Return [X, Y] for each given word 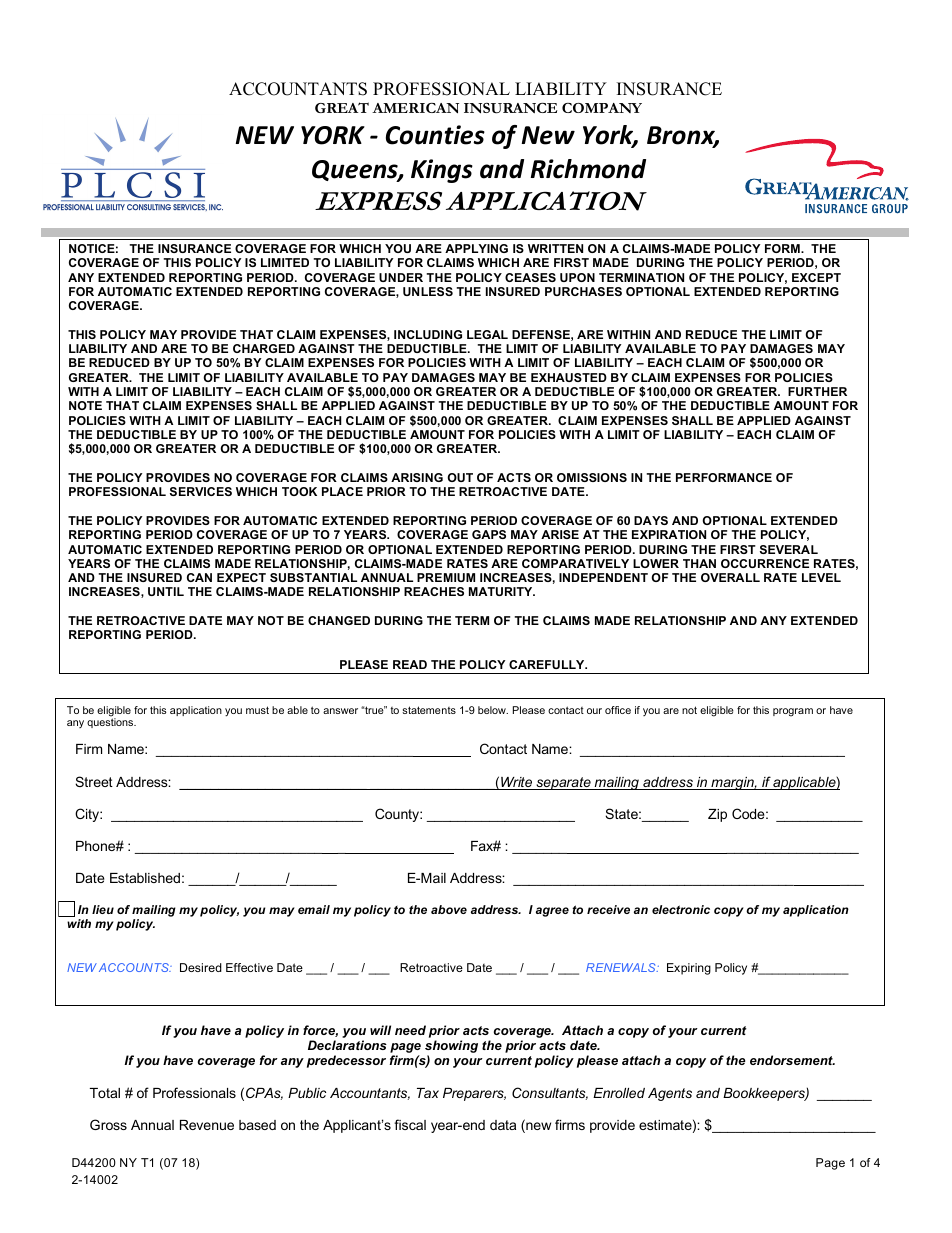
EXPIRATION [669, 534]
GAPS [489, 534]
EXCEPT [816, 277]
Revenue [207, 1125]
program [793, 712]
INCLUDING [428, 334]
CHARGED [264, 348]
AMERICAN [415, 108]
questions [111, 723]
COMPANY [602, 108]
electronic [681, 909]
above [449, 909]
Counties [435, 135]
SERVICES [201, 491]
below [493, 710]
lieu [103, 909]
